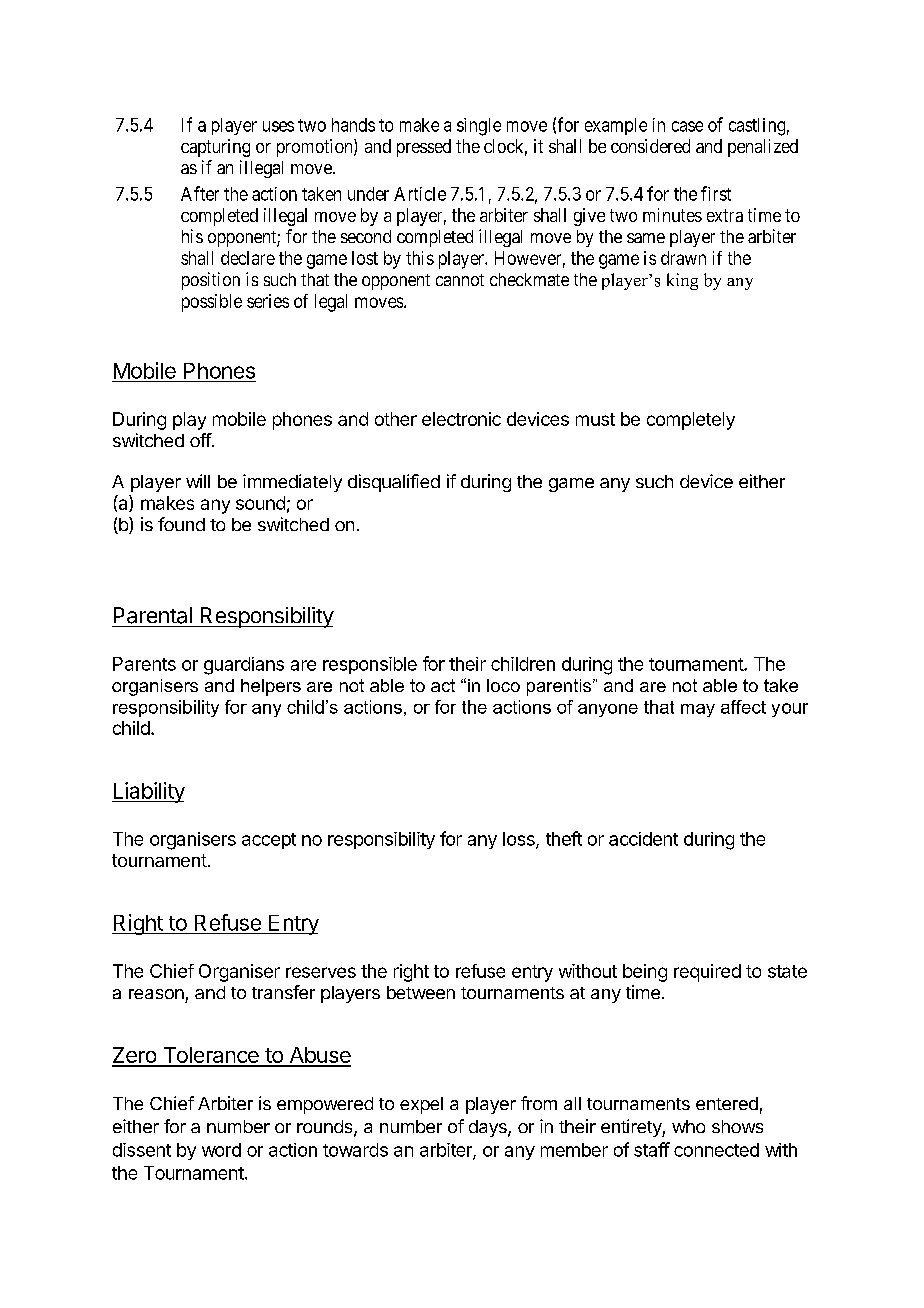 The height and width of the image is (1308, 924). Describe the element at coordinates (244, 666) in the image. I see `guardians` at that location.
